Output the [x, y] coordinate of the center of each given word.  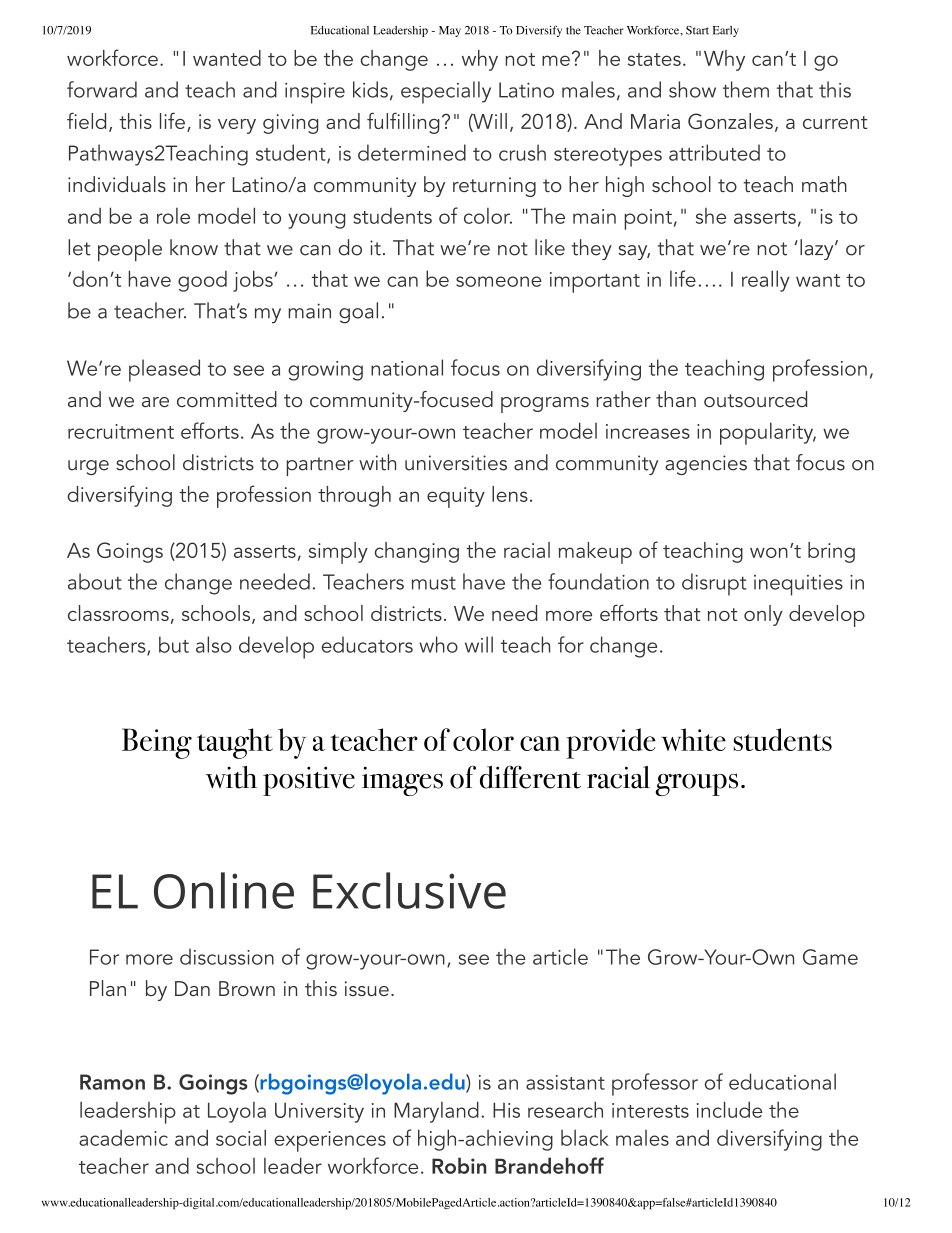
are [155, 402]
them [746, 89]
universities [456, 463]
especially [446, 92]
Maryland [436, 1112]
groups [696, 784]
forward [102, 89]
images [402, 781]
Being [157, 743]
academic [123, 1138]
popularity [768, 433]
